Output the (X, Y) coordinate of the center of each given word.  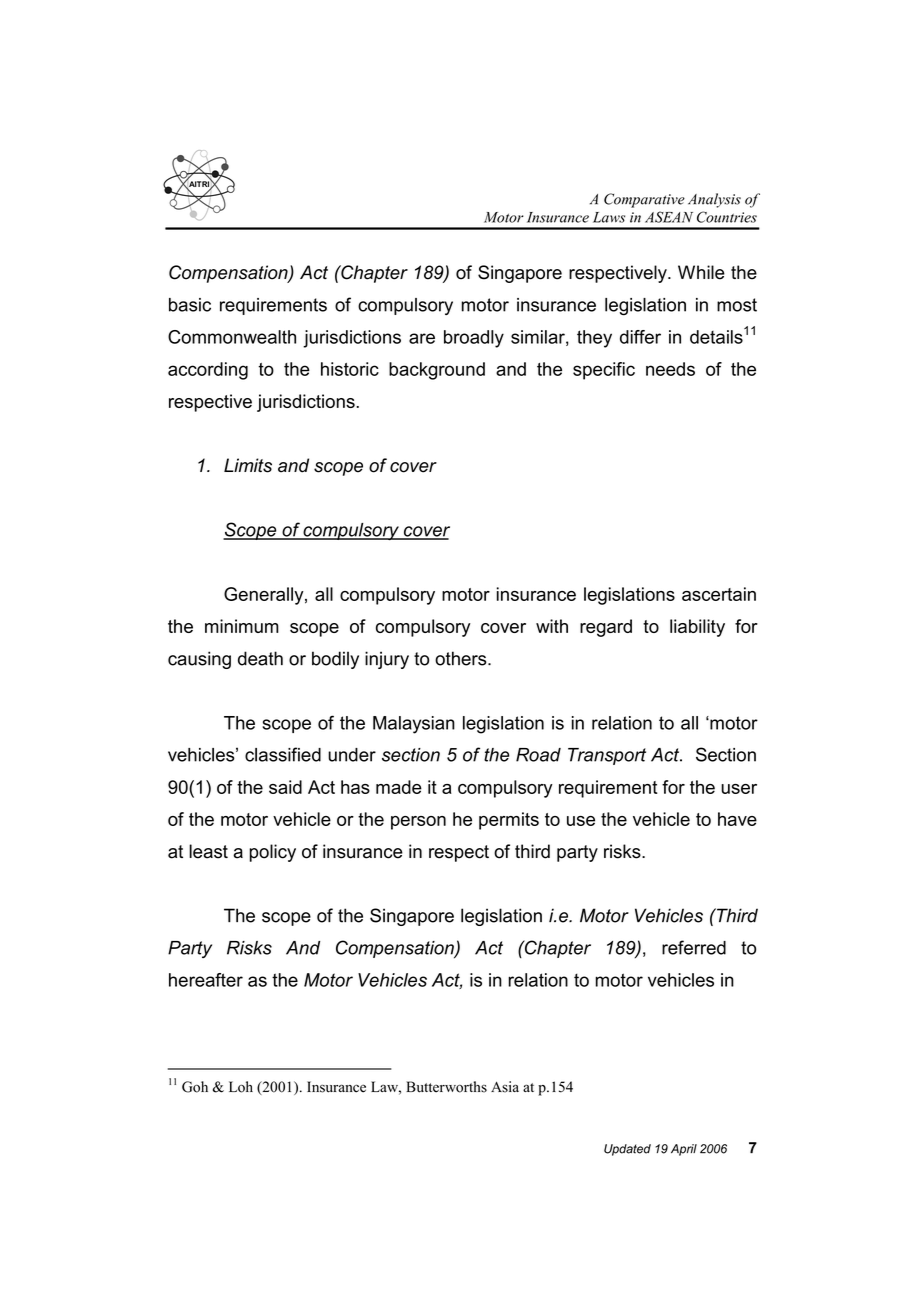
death (260, 658)
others (462, 658)
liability (697, 628)
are (422, 338)
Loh (241, 1087)
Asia (505, 1087)
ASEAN (669, 217)
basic (190, 305)
